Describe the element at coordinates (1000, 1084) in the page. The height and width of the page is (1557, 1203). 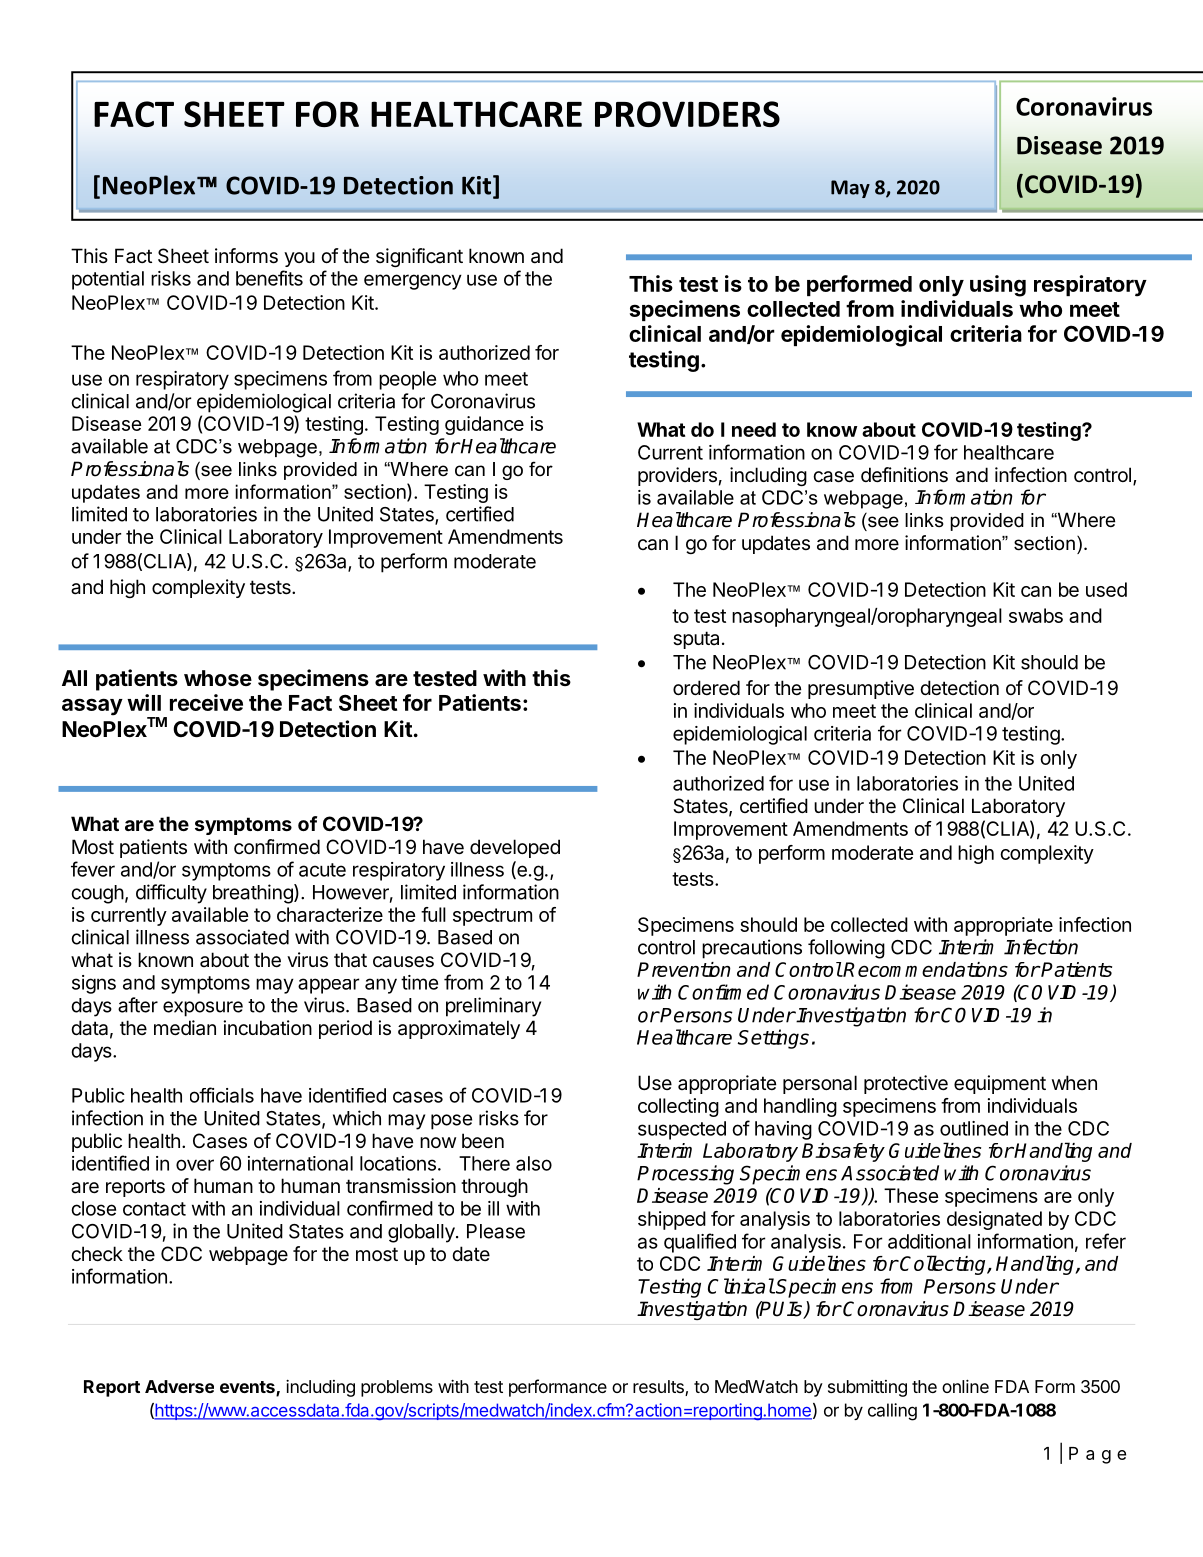
I see `equipment` at that location.
